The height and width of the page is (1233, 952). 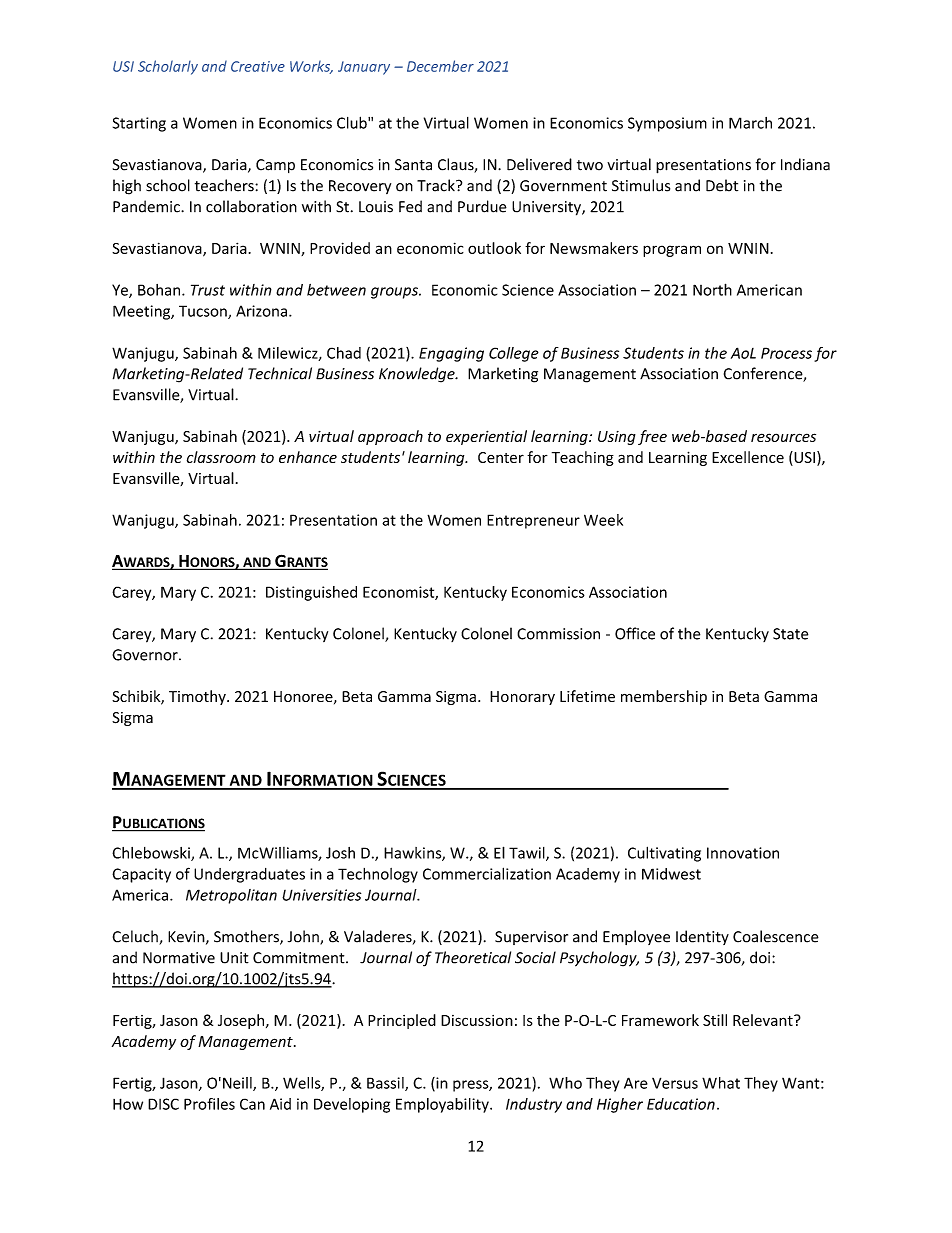 What do you see at coordinates (168, 67) in the page?
I see `Scholarly` at bounding box center [168, 67].
